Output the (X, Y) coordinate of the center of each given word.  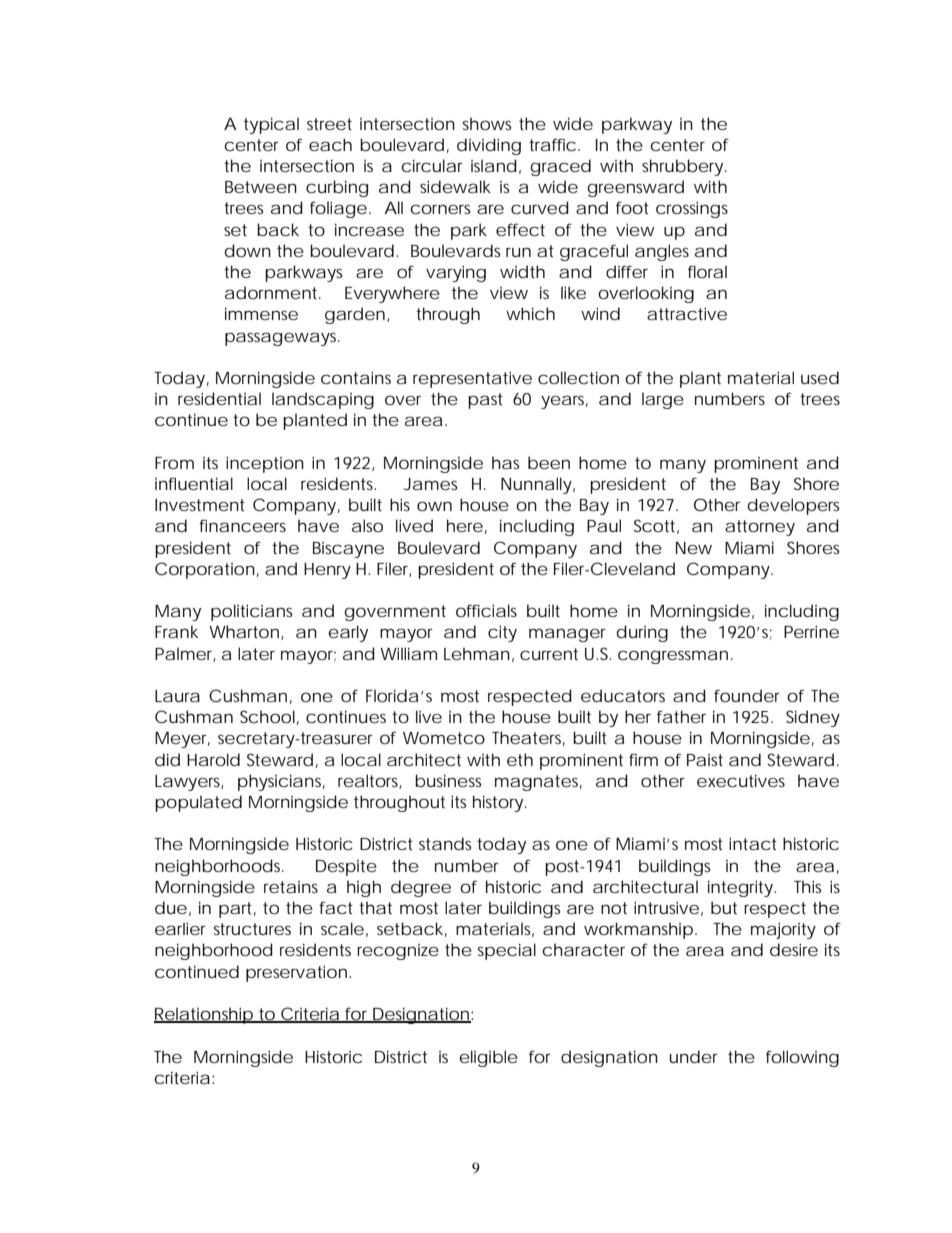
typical (271, 125)
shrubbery (684, 167)
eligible (488, 1058)
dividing (489, 146)
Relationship (204, 1015)
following (802, 1058)
